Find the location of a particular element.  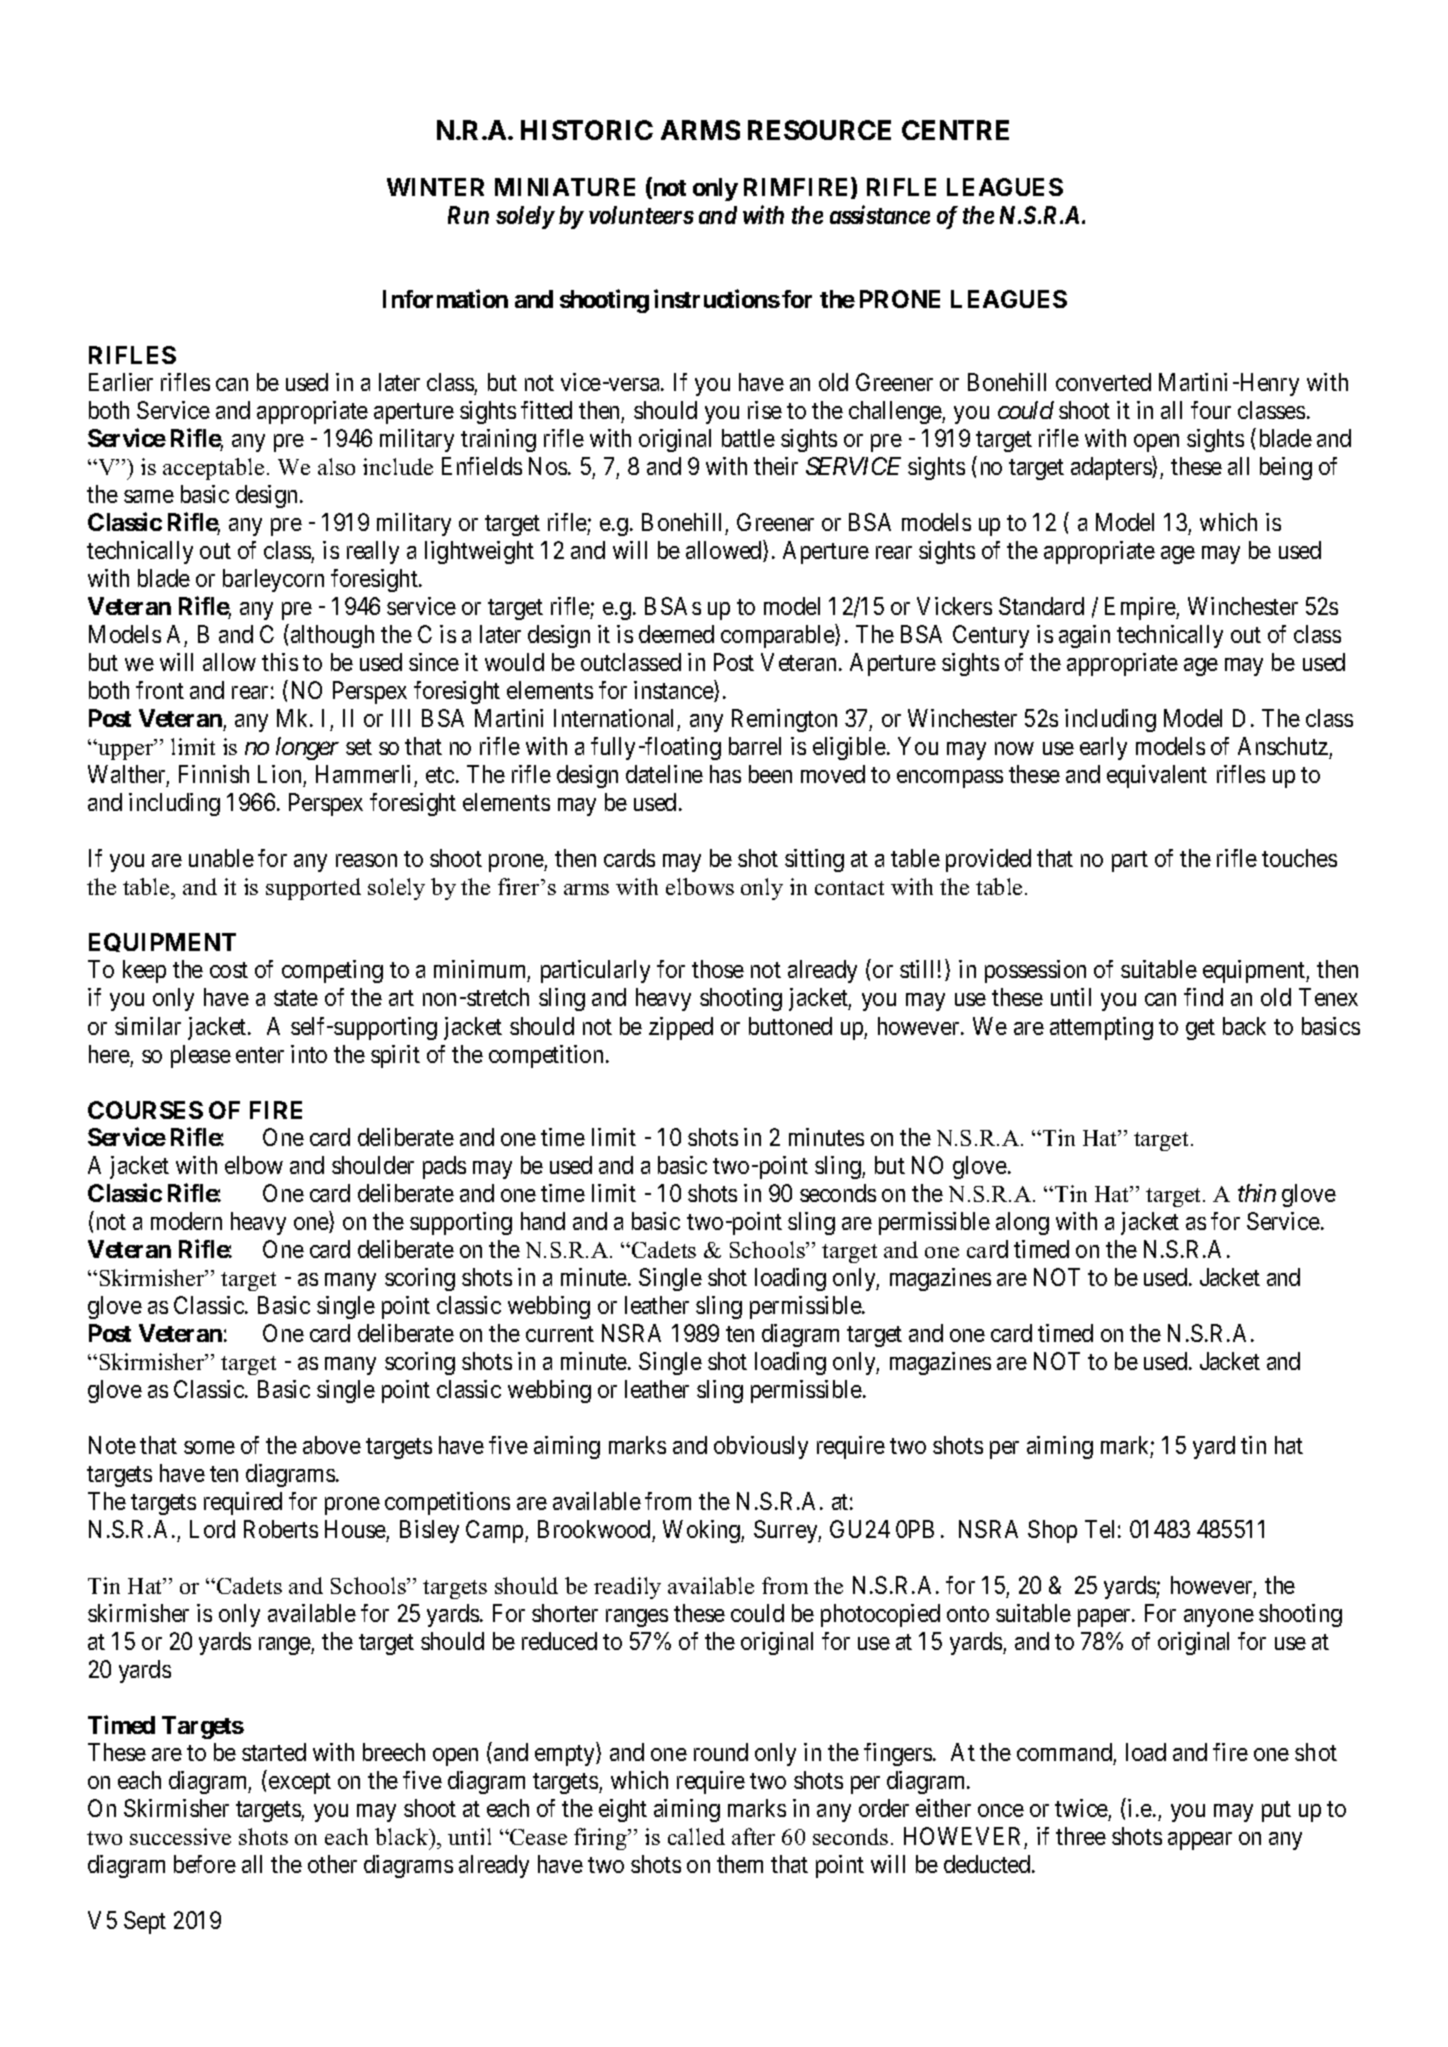

enter is located at coordinates (260, 1055).
